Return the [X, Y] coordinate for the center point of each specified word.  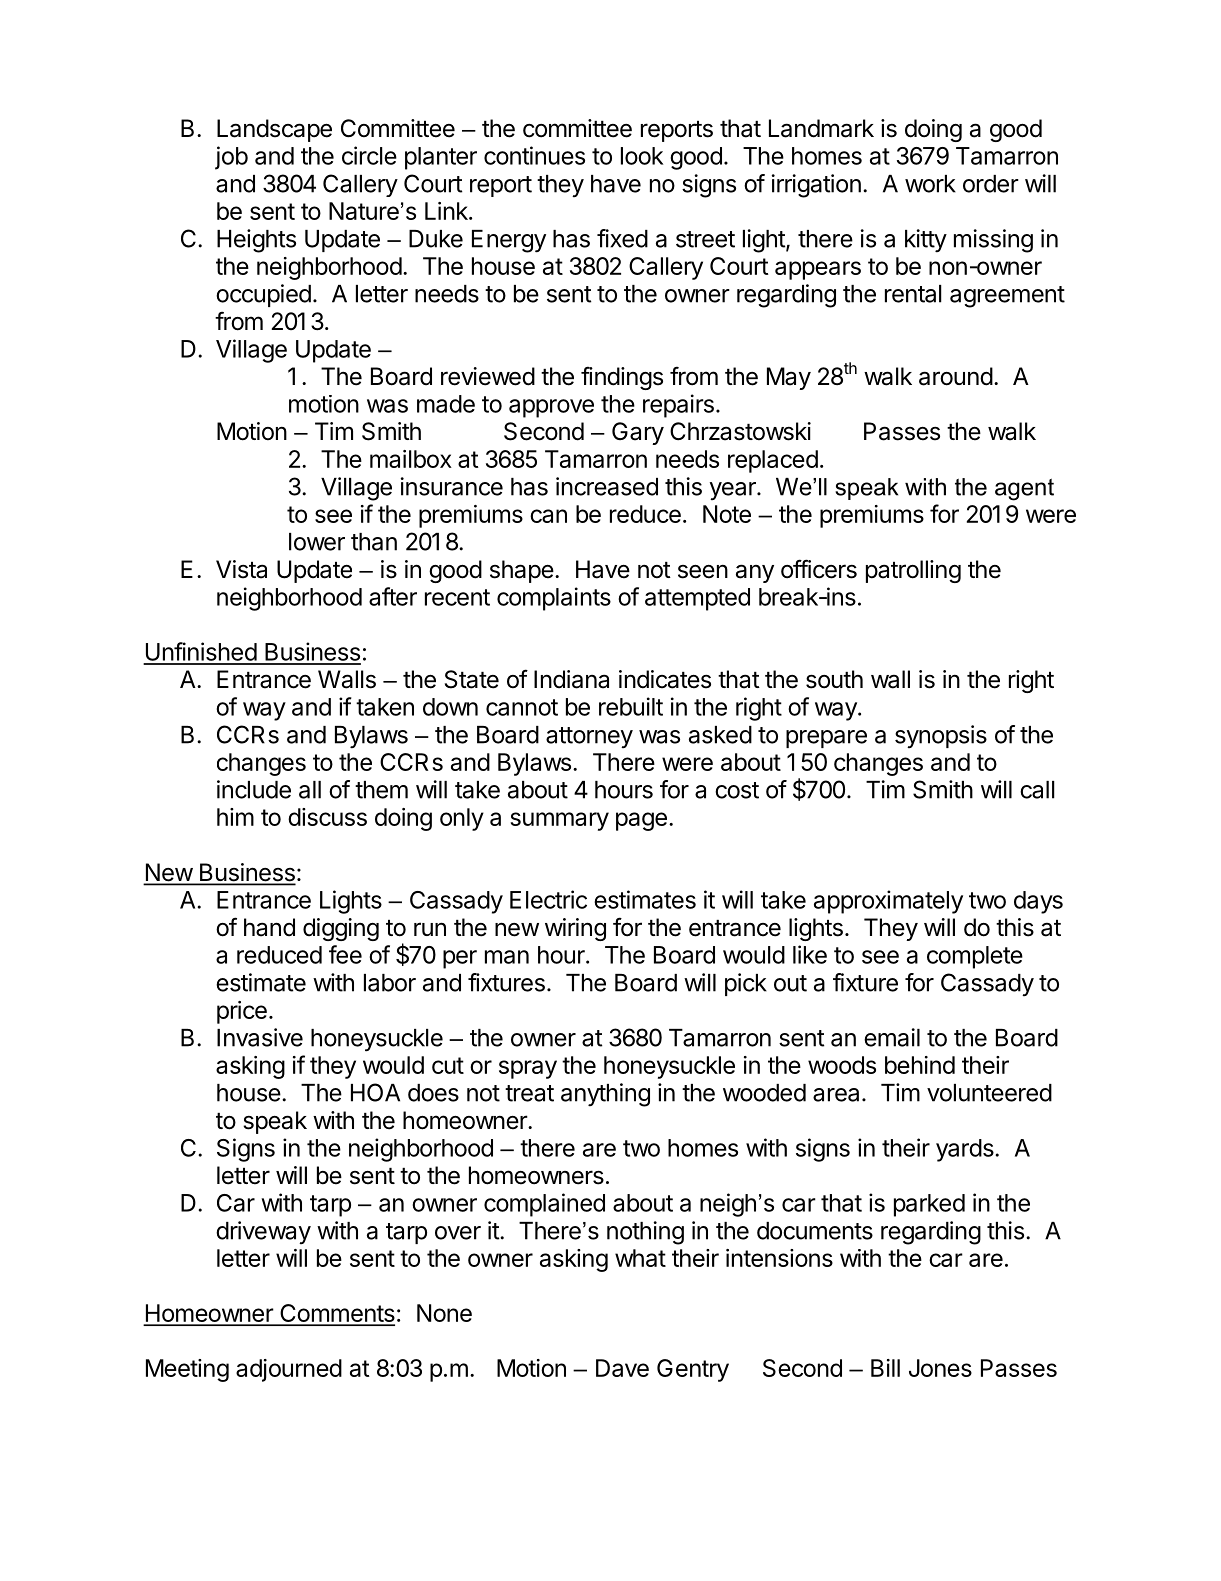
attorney [589, 737]
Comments [336, 1314]
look [642, 156]
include [254, 789]
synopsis [941, 736]
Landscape [274, 130]
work [930, 184]
